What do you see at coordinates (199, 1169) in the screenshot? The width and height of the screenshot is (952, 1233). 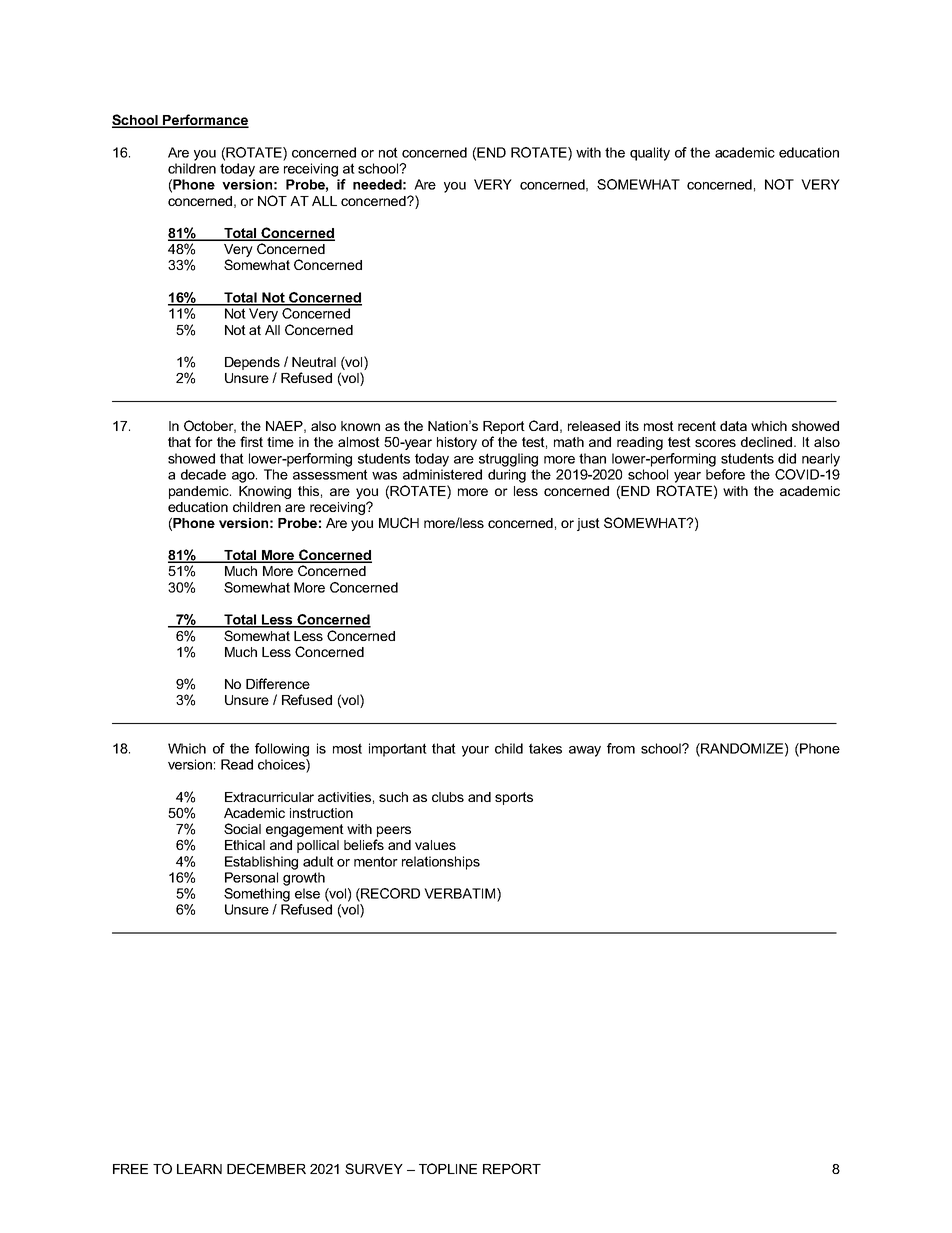 I see `LEARN` at bounding box center [199, 1169].
